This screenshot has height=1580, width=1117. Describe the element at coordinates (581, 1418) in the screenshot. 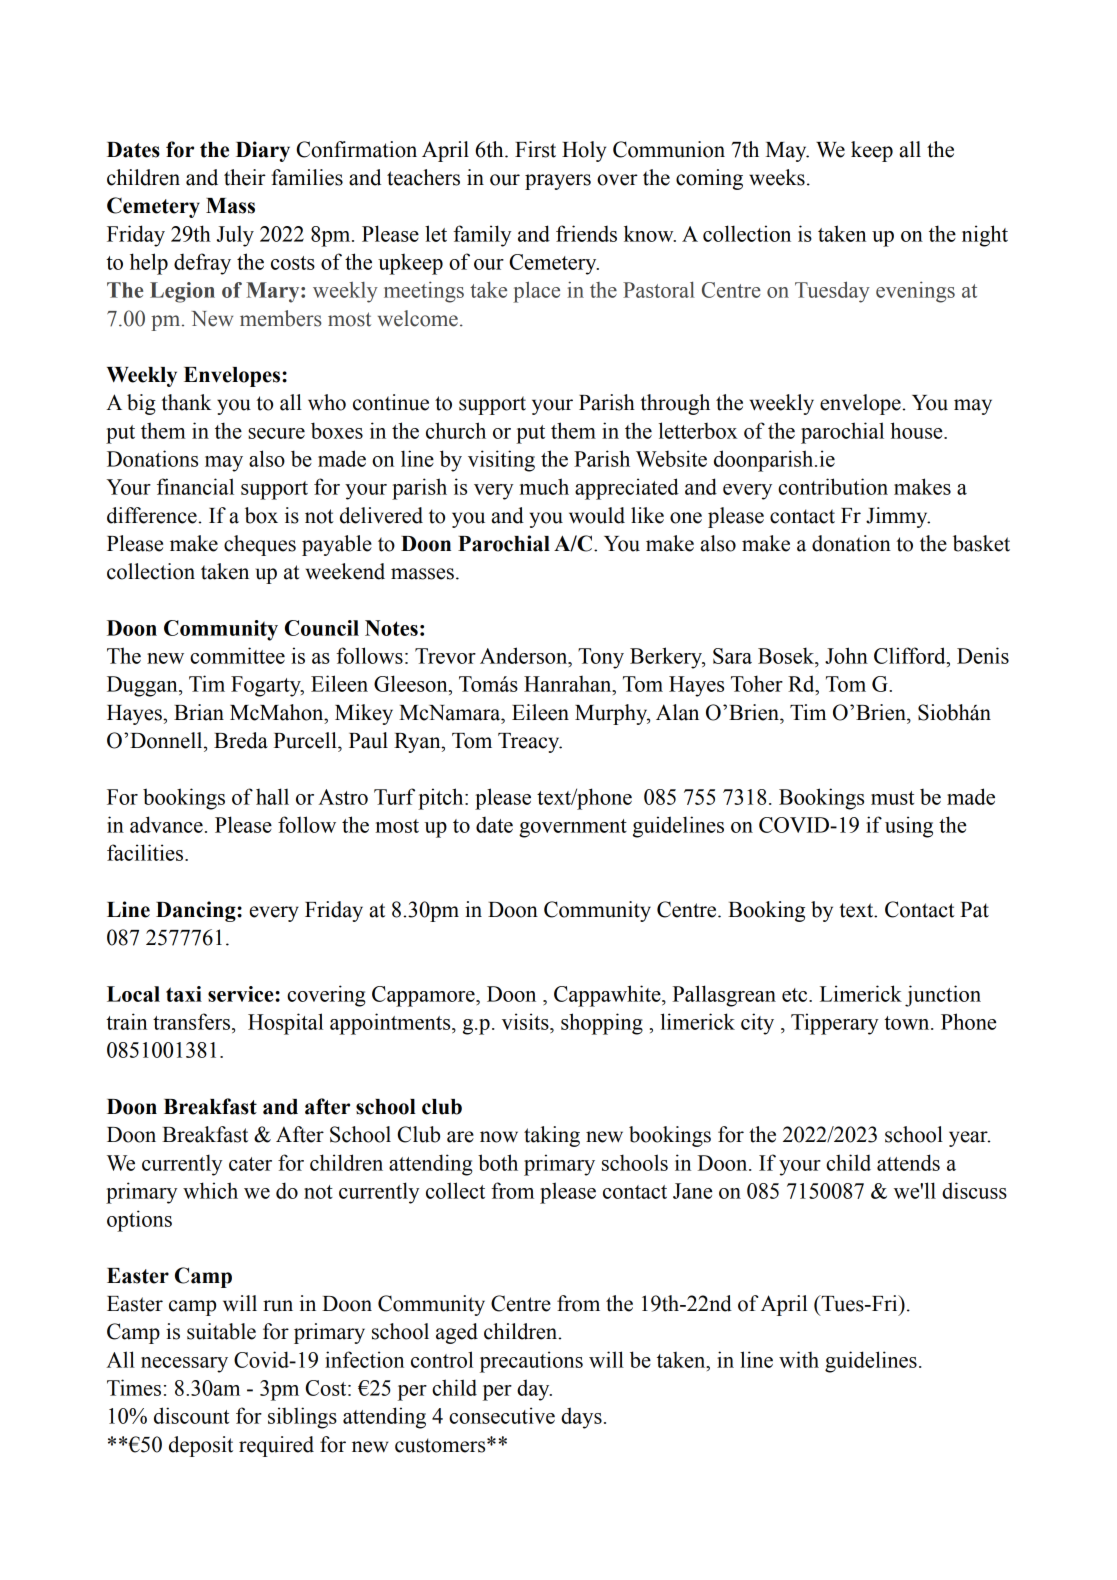

I see `days` at that location.
